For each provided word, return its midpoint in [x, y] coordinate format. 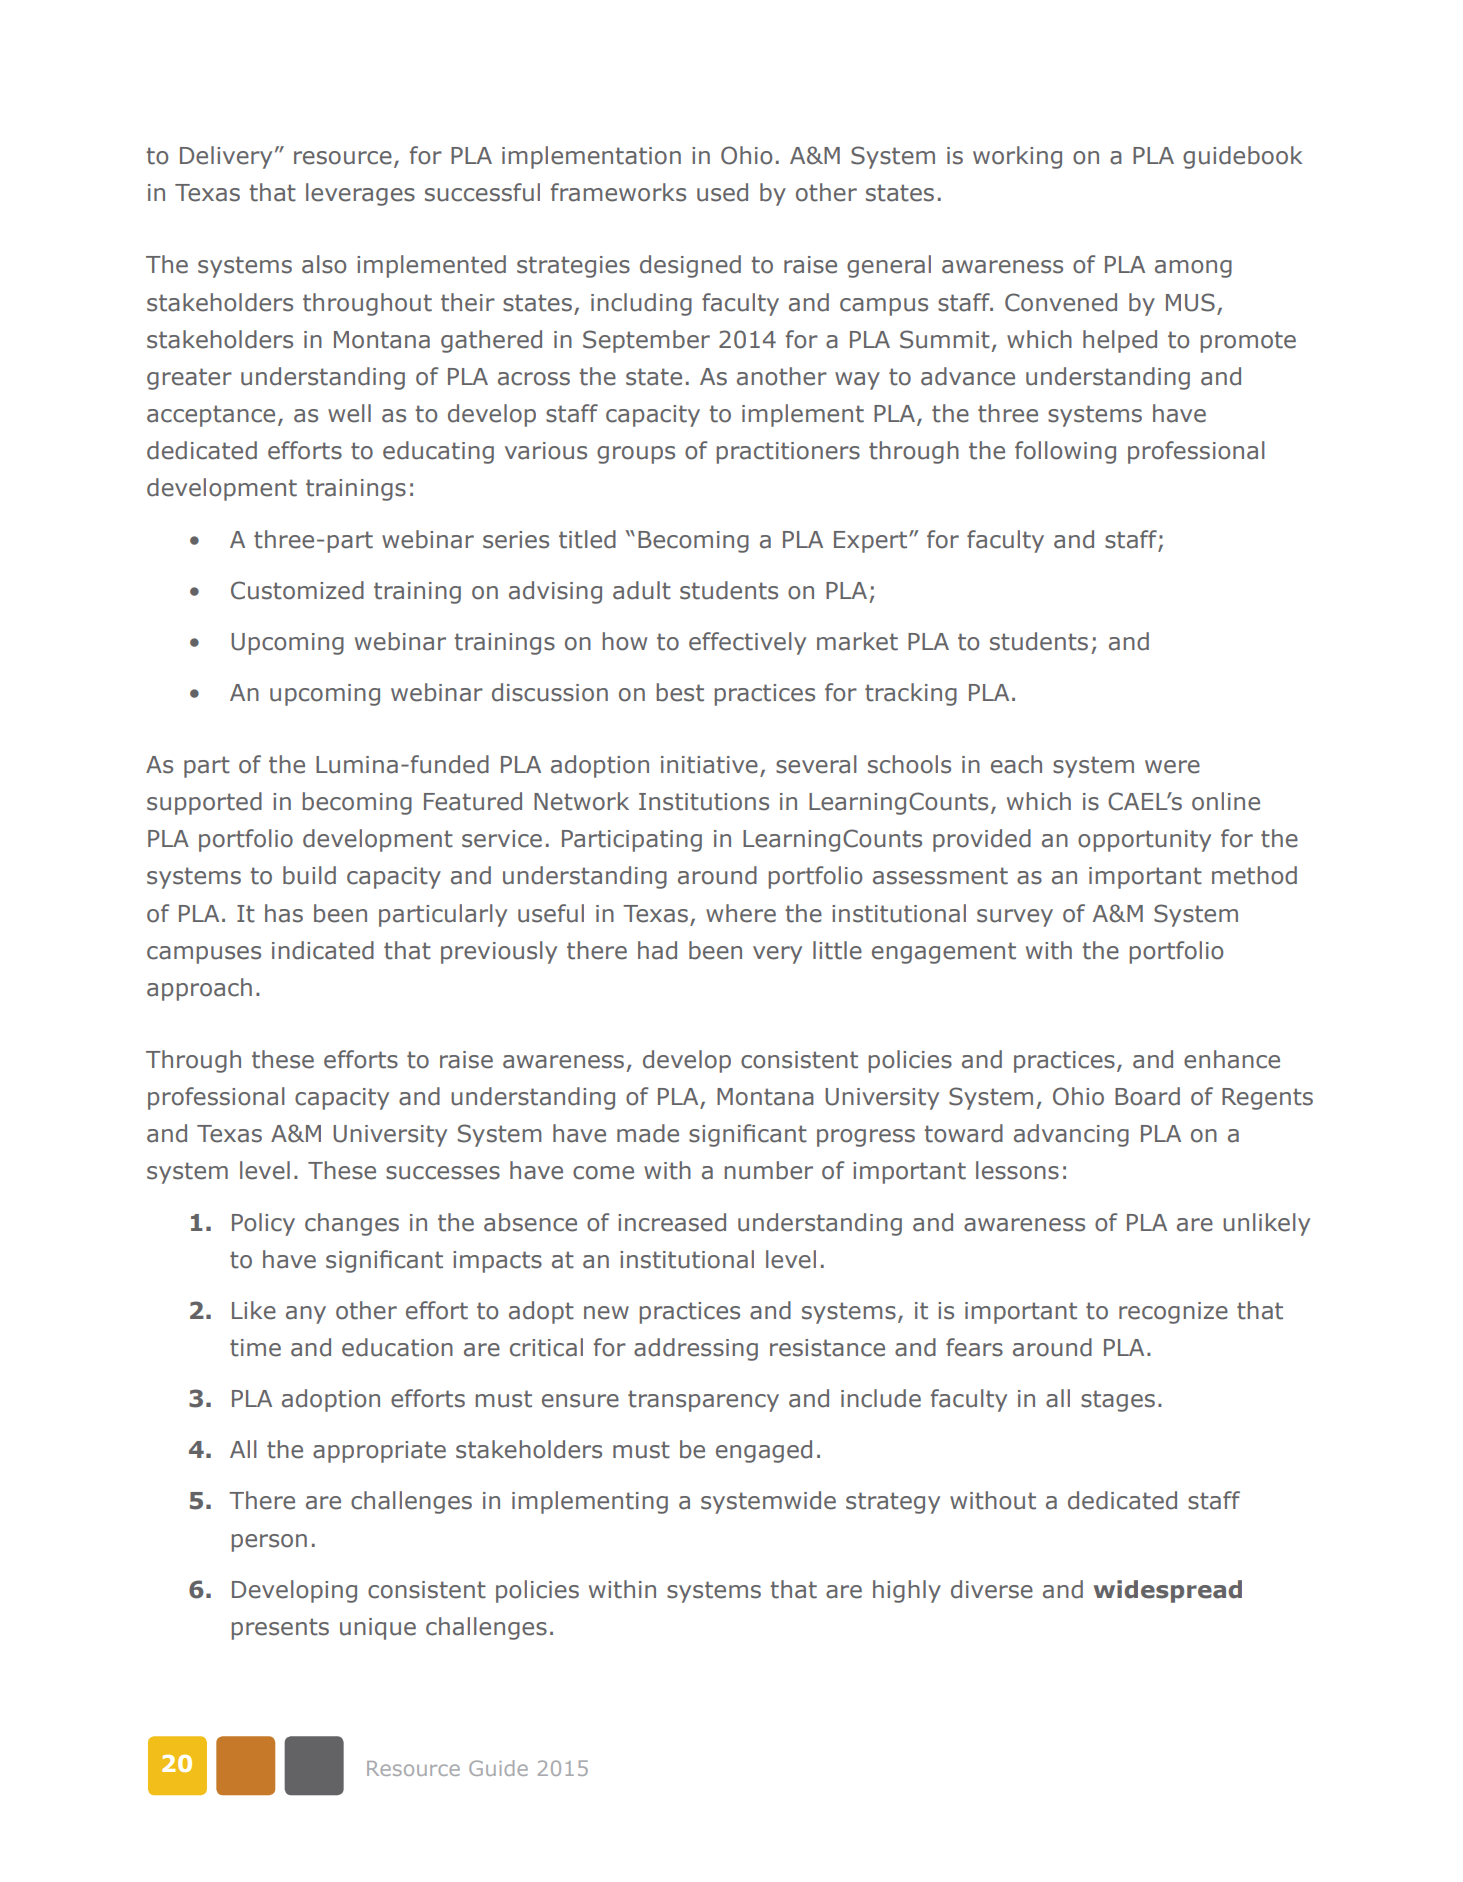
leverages [360, 194]
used [722, 192]
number [769, 1170]
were [1172, 767]
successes [443, 1173]
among [1193, 269]
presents [280, 1629]
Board [1147, 1096]
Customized [297, 590]
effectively [747, 643]
